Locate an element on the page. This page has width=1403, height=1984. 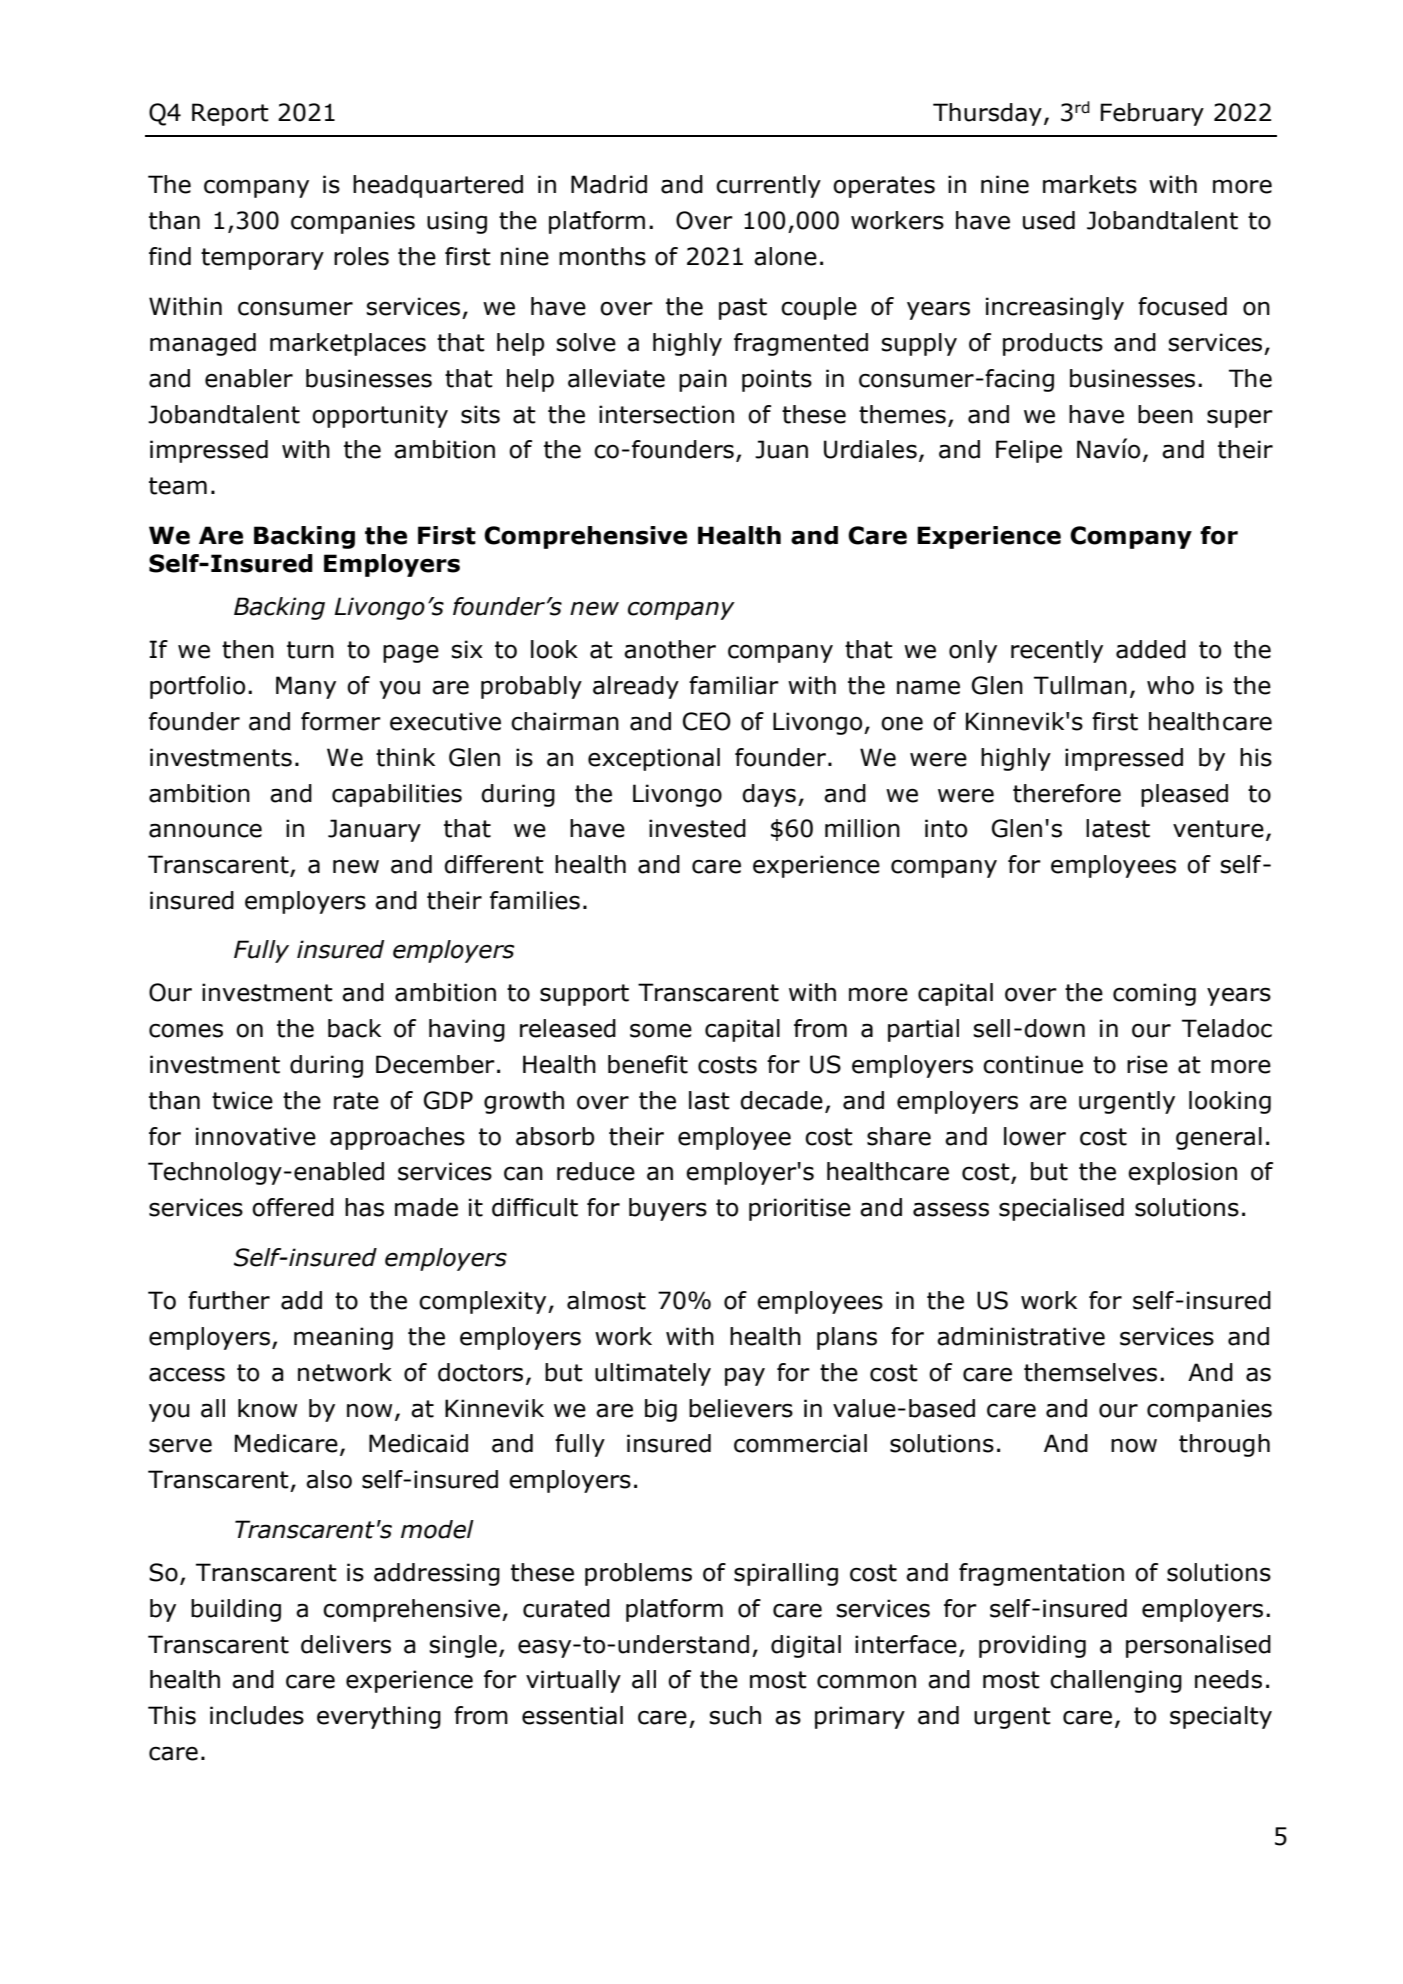
pay is located at coordinates (745, 1376).
